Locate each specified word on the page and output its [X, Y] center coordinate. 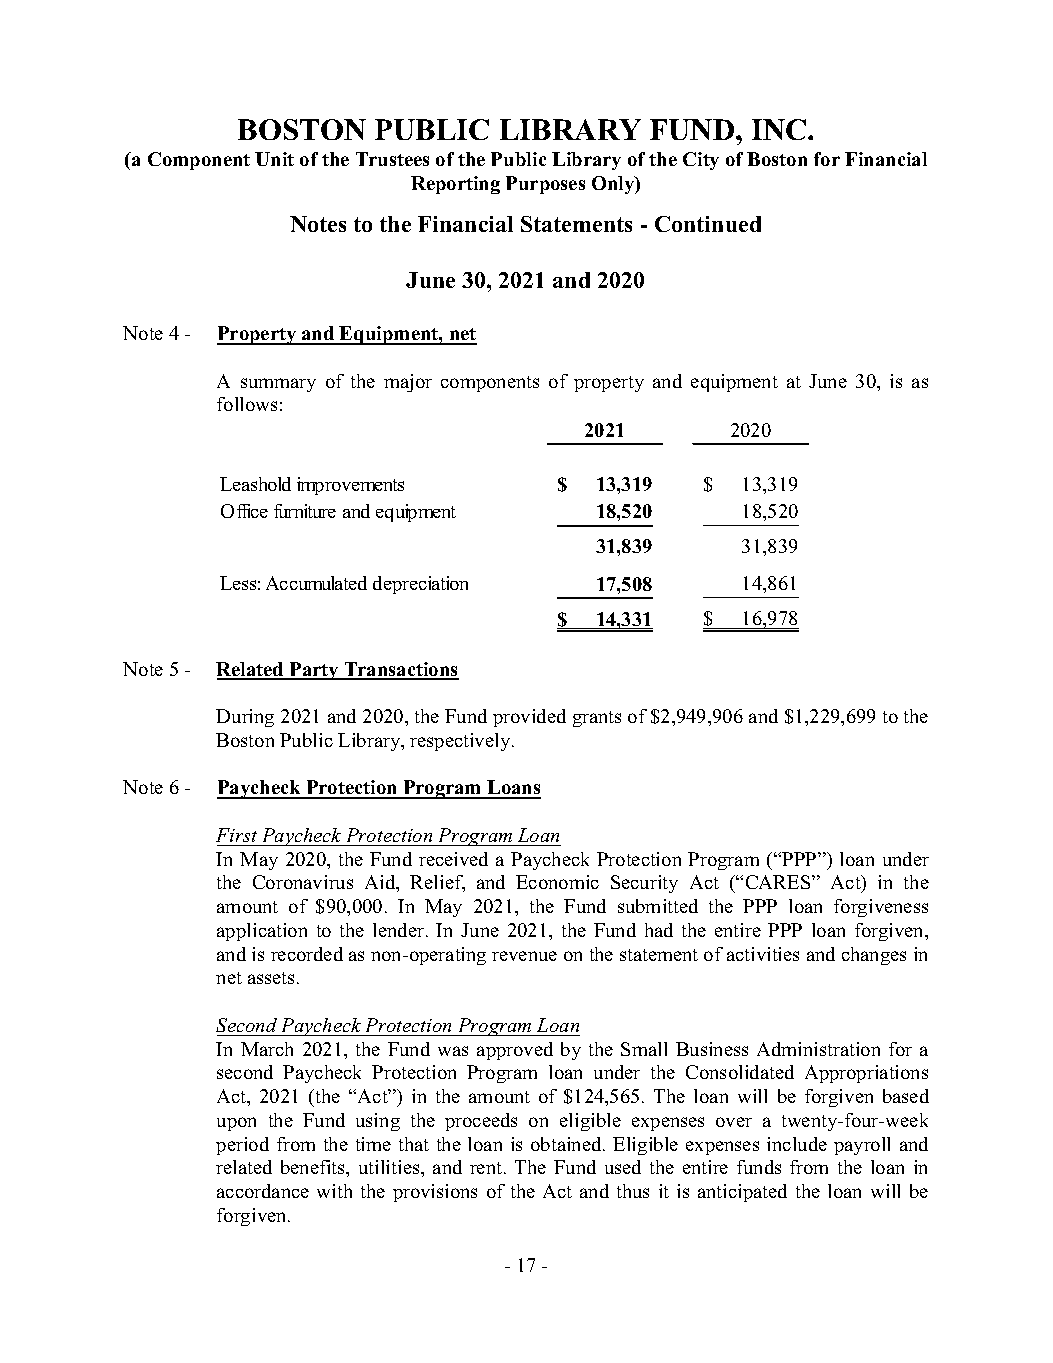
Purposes [545, 185]
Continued [708, 224]
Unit [274, 159]
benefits [314, 1168]
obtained [567, 1144]
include [797, 1144]
